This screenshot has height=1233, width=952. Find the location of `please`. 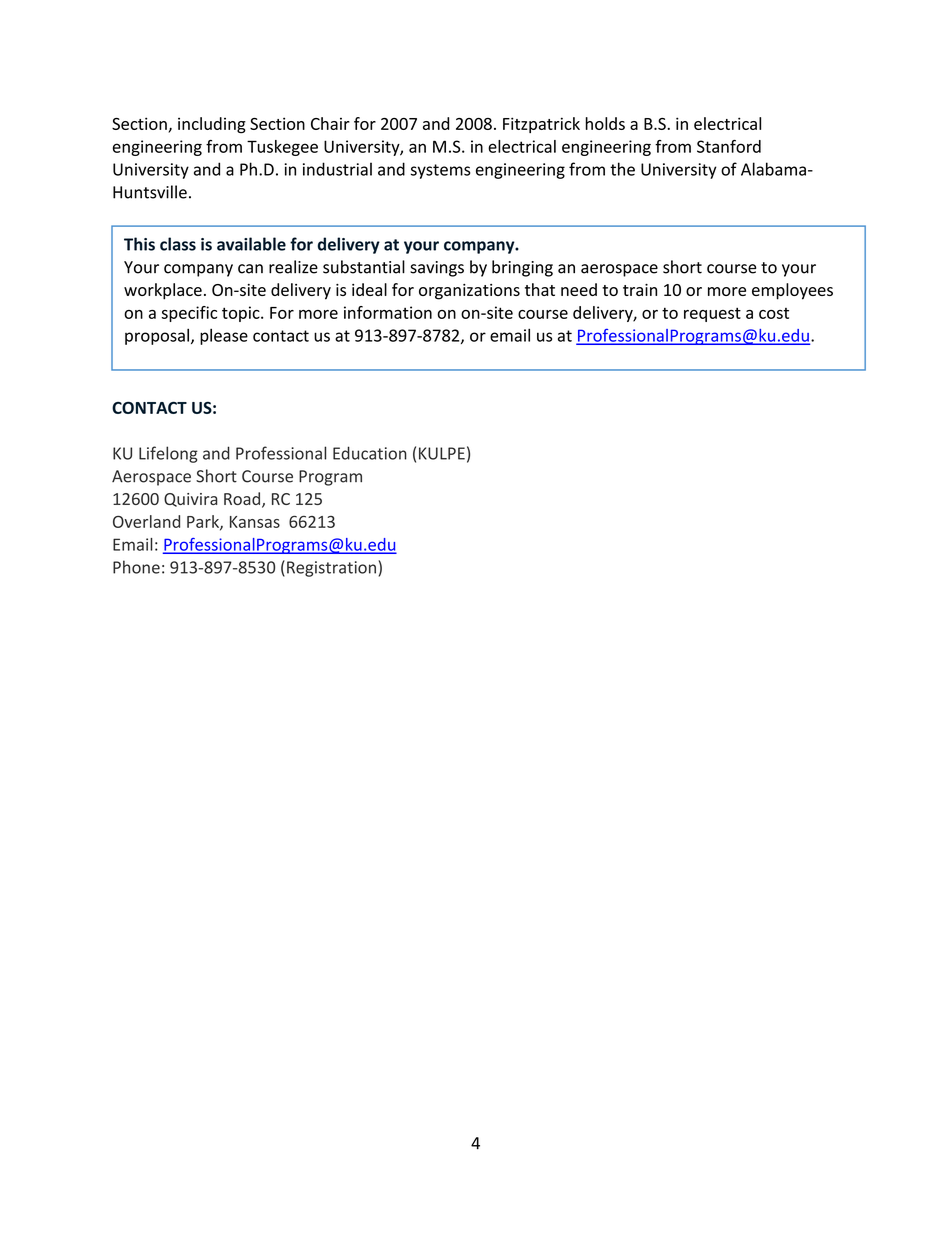

please is located at coordinates (224, 336).
